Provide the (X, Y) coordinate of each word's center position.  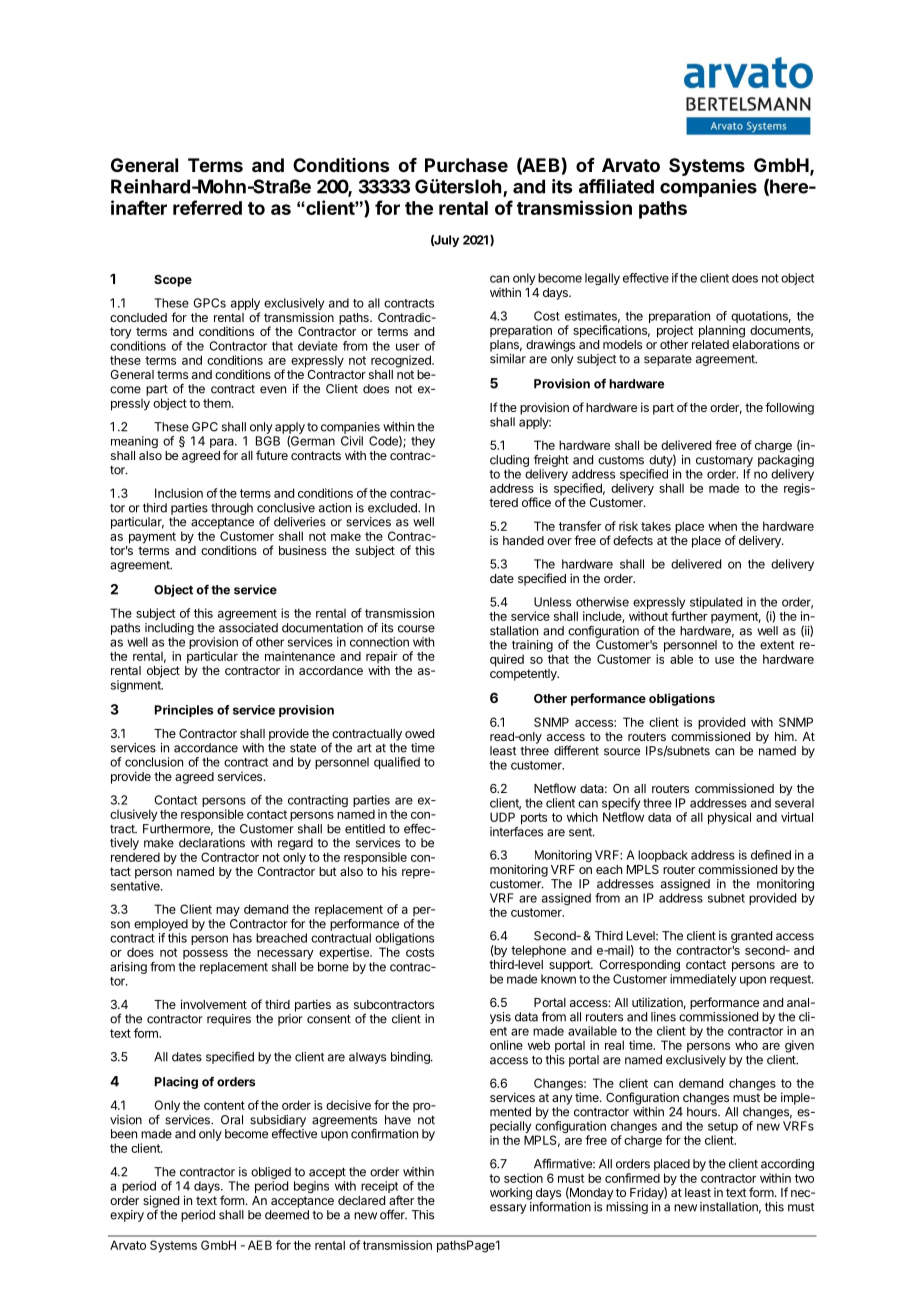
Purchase (466, 165)
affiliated (616, 186)
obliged (271, 1174)
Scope (173, 281)
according (787, 1166)
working (511, 1193)
